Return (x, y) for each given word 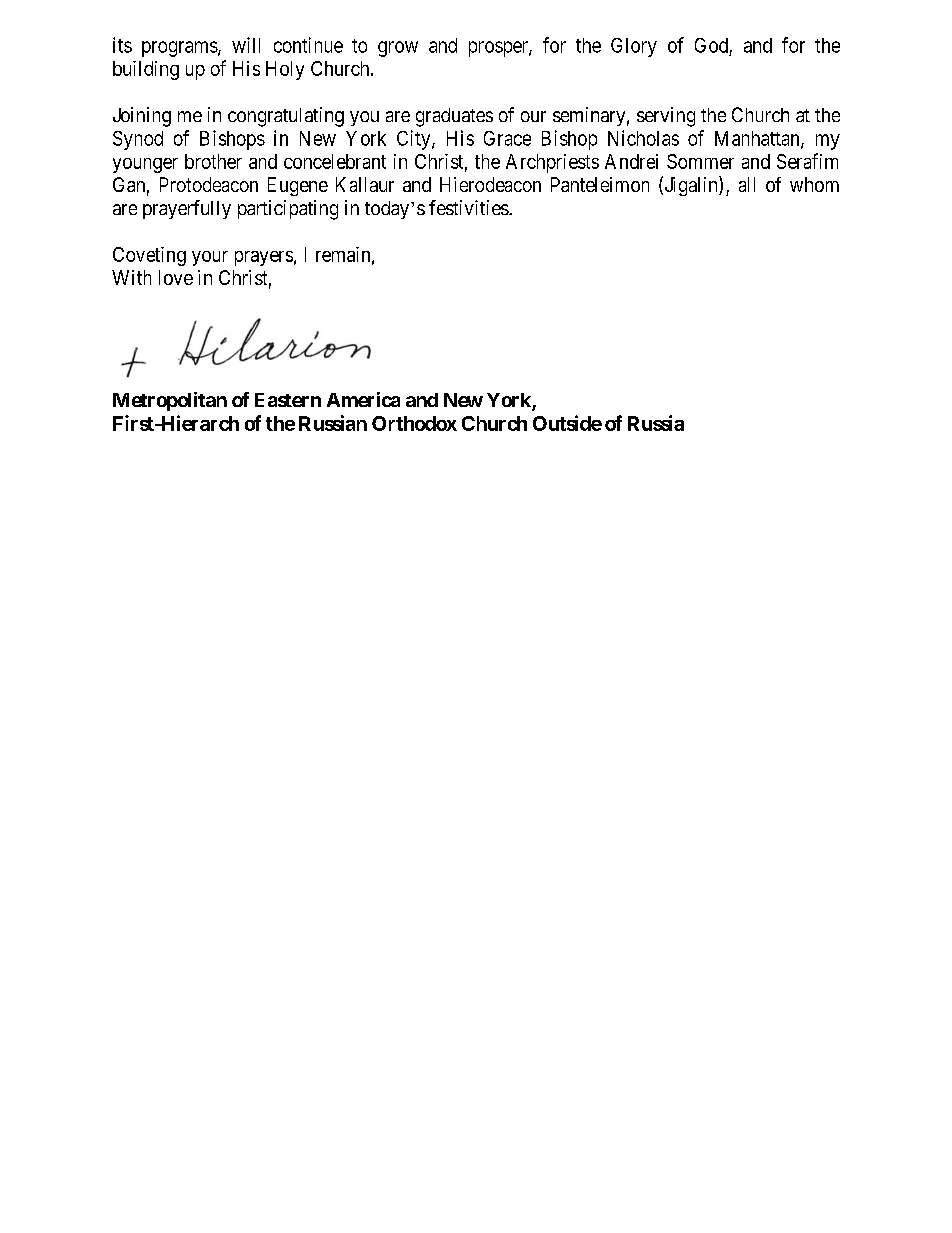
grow (398, 49)
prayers (264, 258)
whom (814, 184)
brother (213, 161)
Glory (634, 47)
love (176, 277)
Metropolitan (170, 401)
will (246, 45)
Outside (567, 423)
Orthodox (414, 423)
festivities (469, 207)
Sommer (700, 161)
